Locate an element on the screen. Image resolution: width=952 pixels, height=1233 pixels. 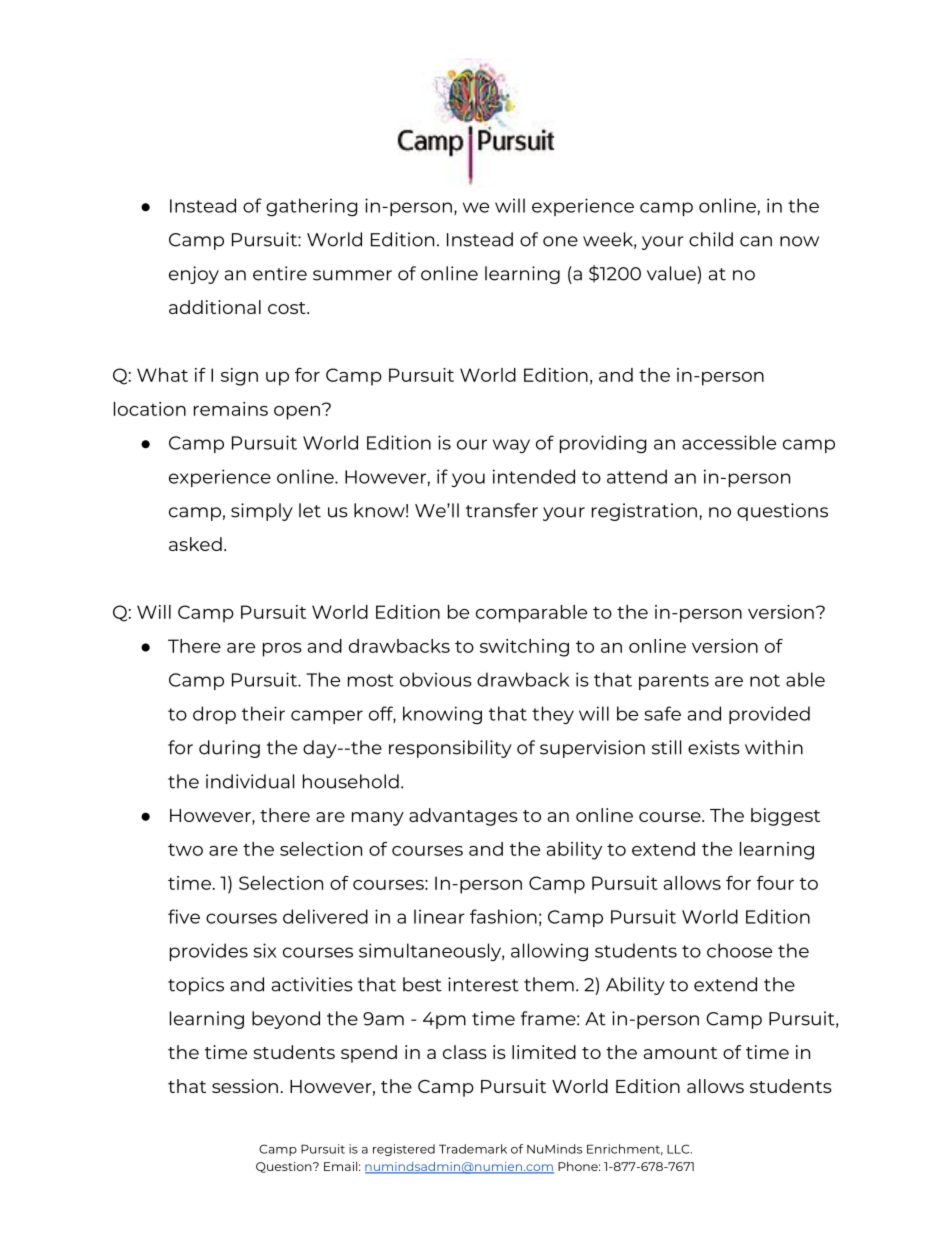
session is located at coordinates (245, 1086).
